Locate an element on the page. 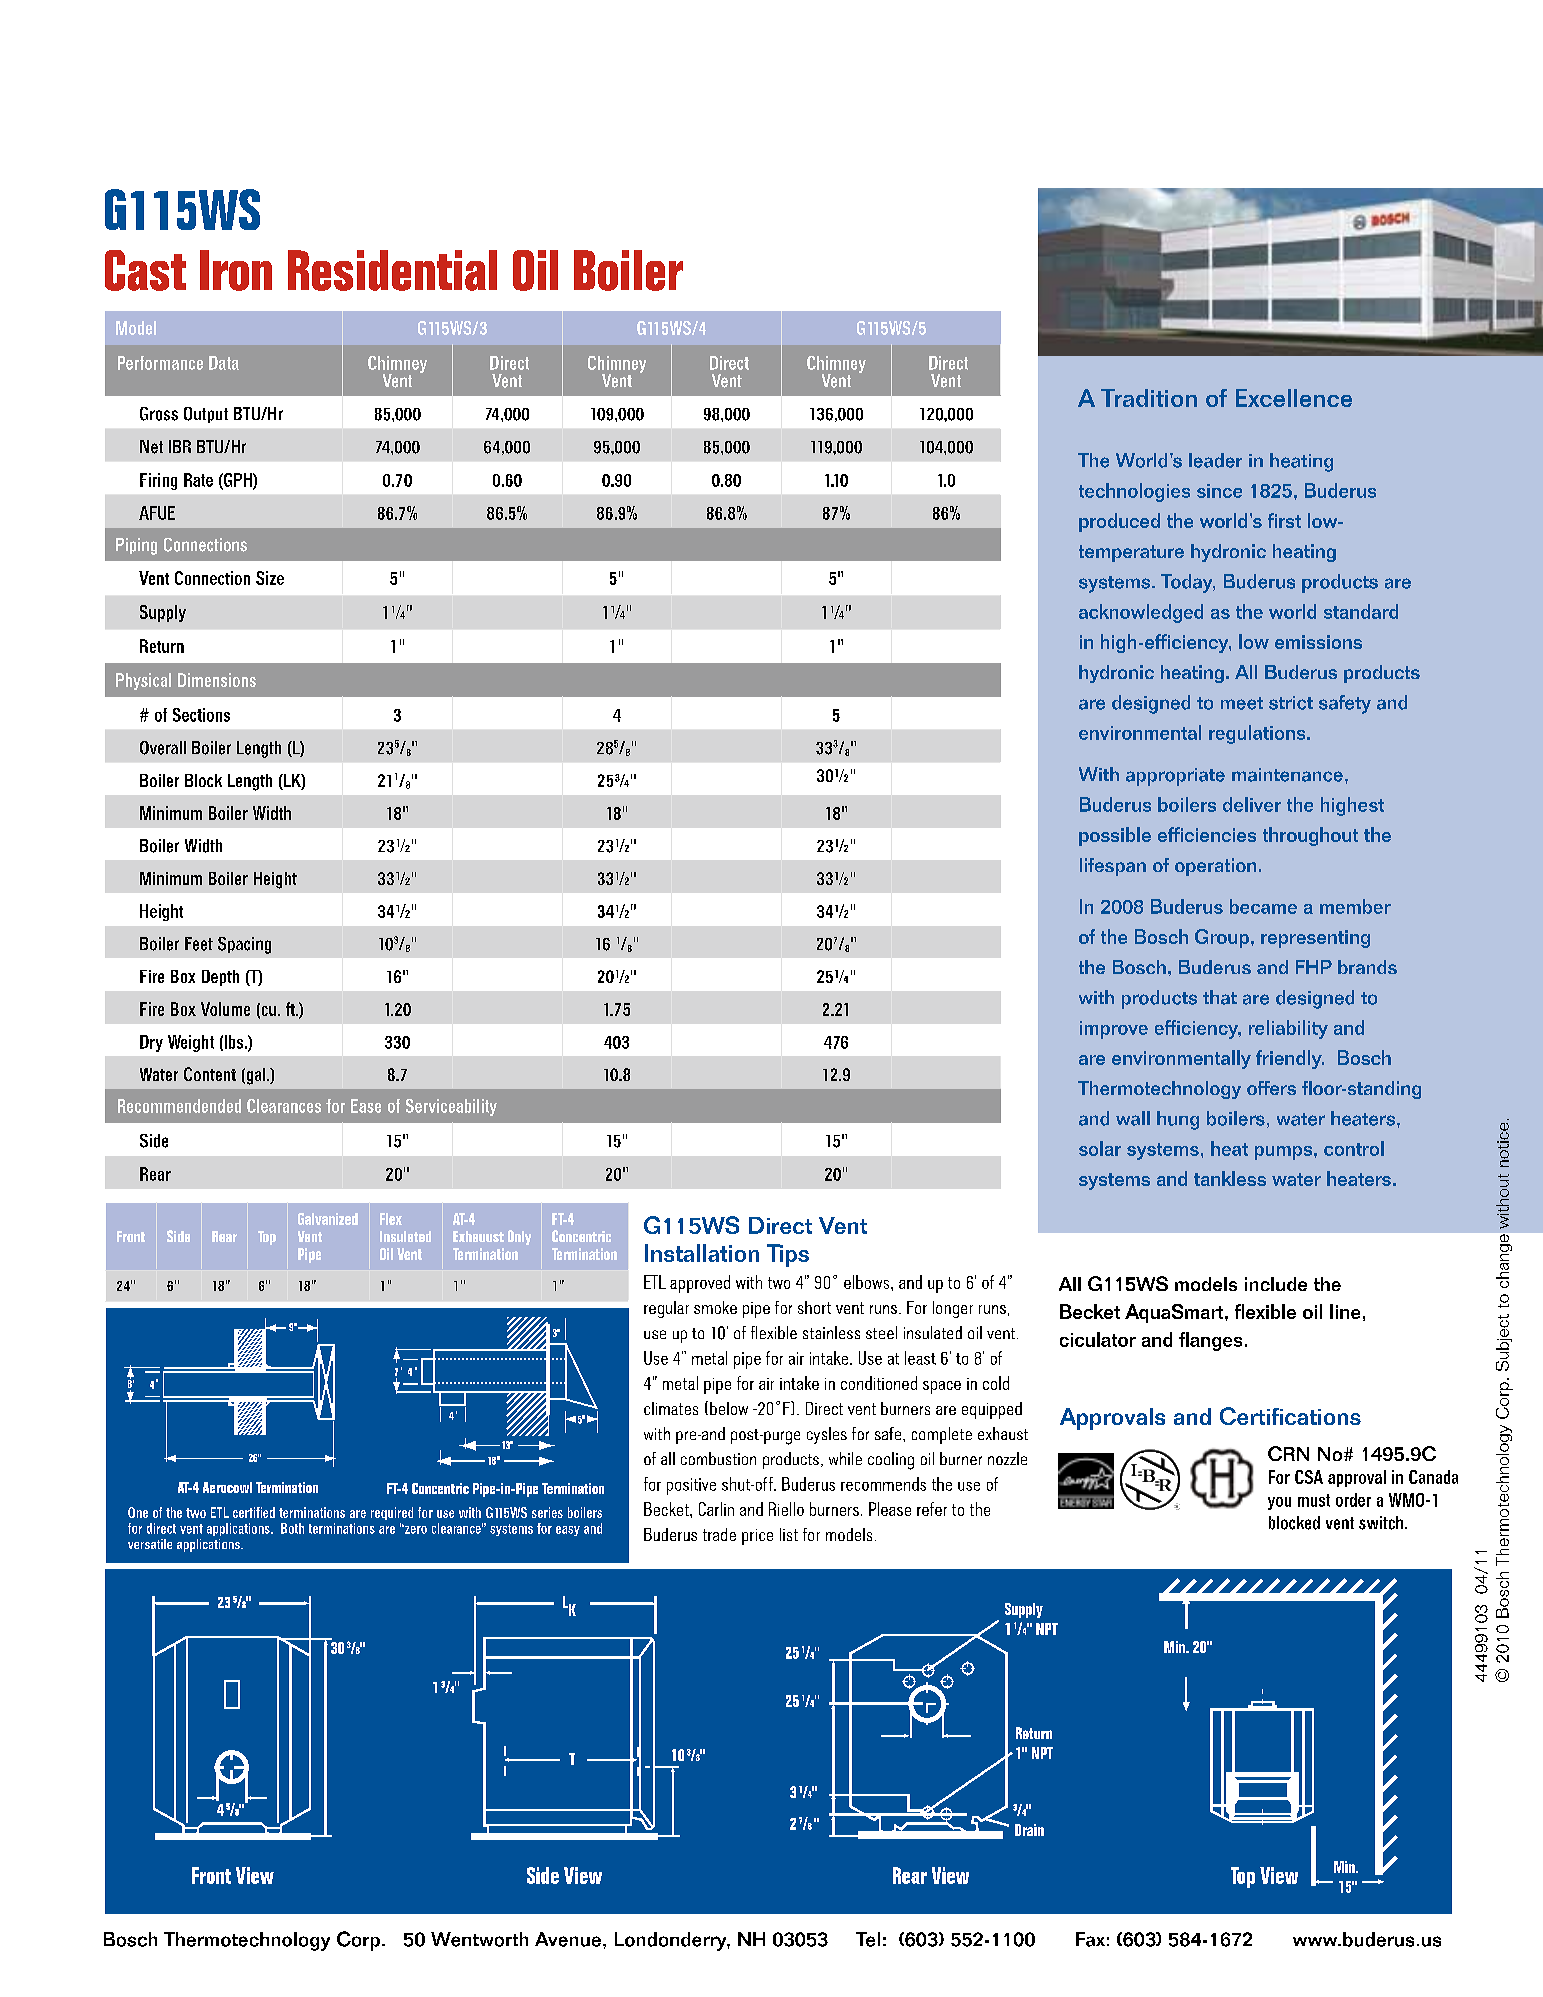 The image size is (1543, 1997). Data is located at coordinates (224, 363).
